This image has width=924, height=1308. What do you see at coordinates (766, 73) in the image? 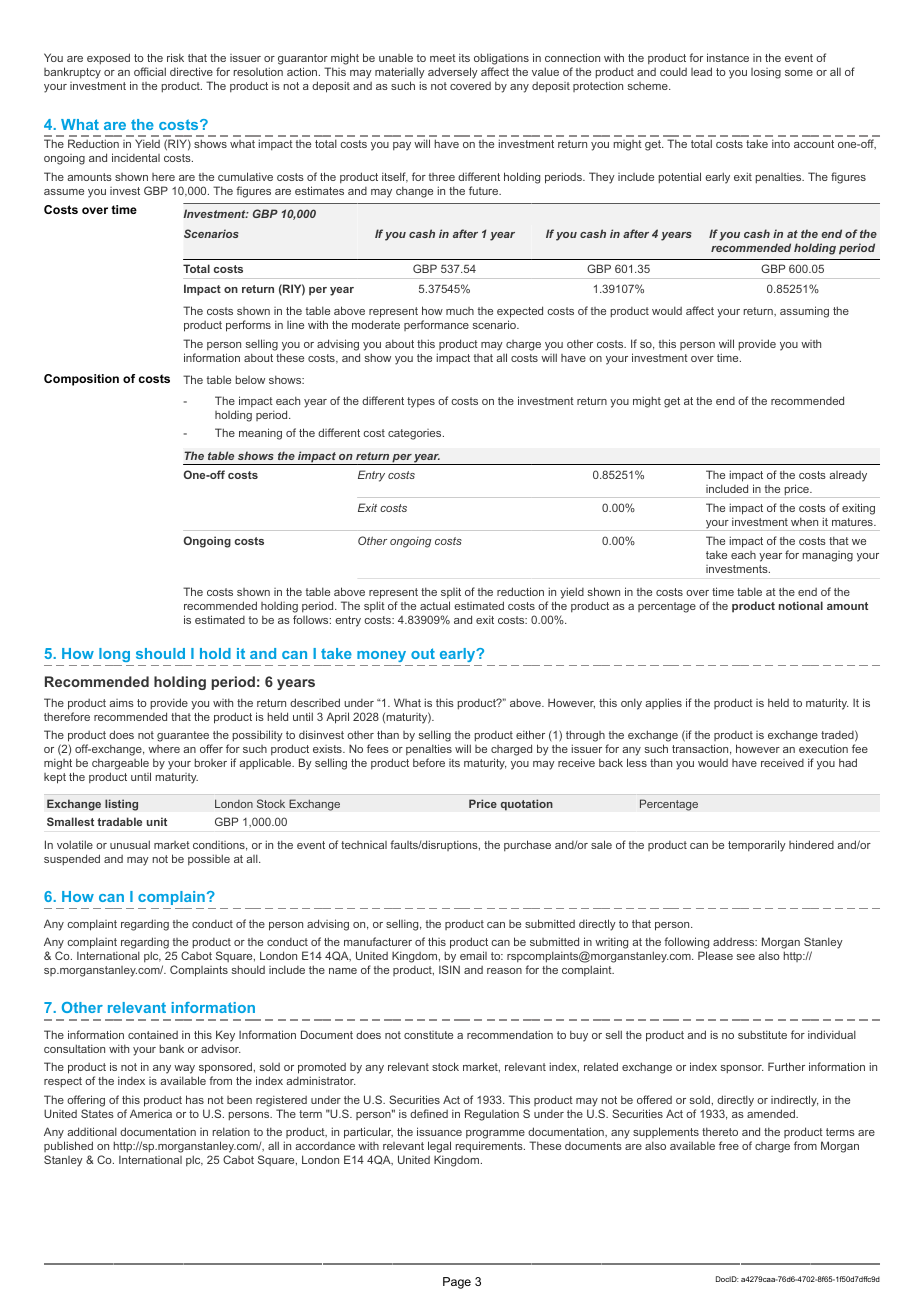
I see `losing` at bounding box center [766, 73].
